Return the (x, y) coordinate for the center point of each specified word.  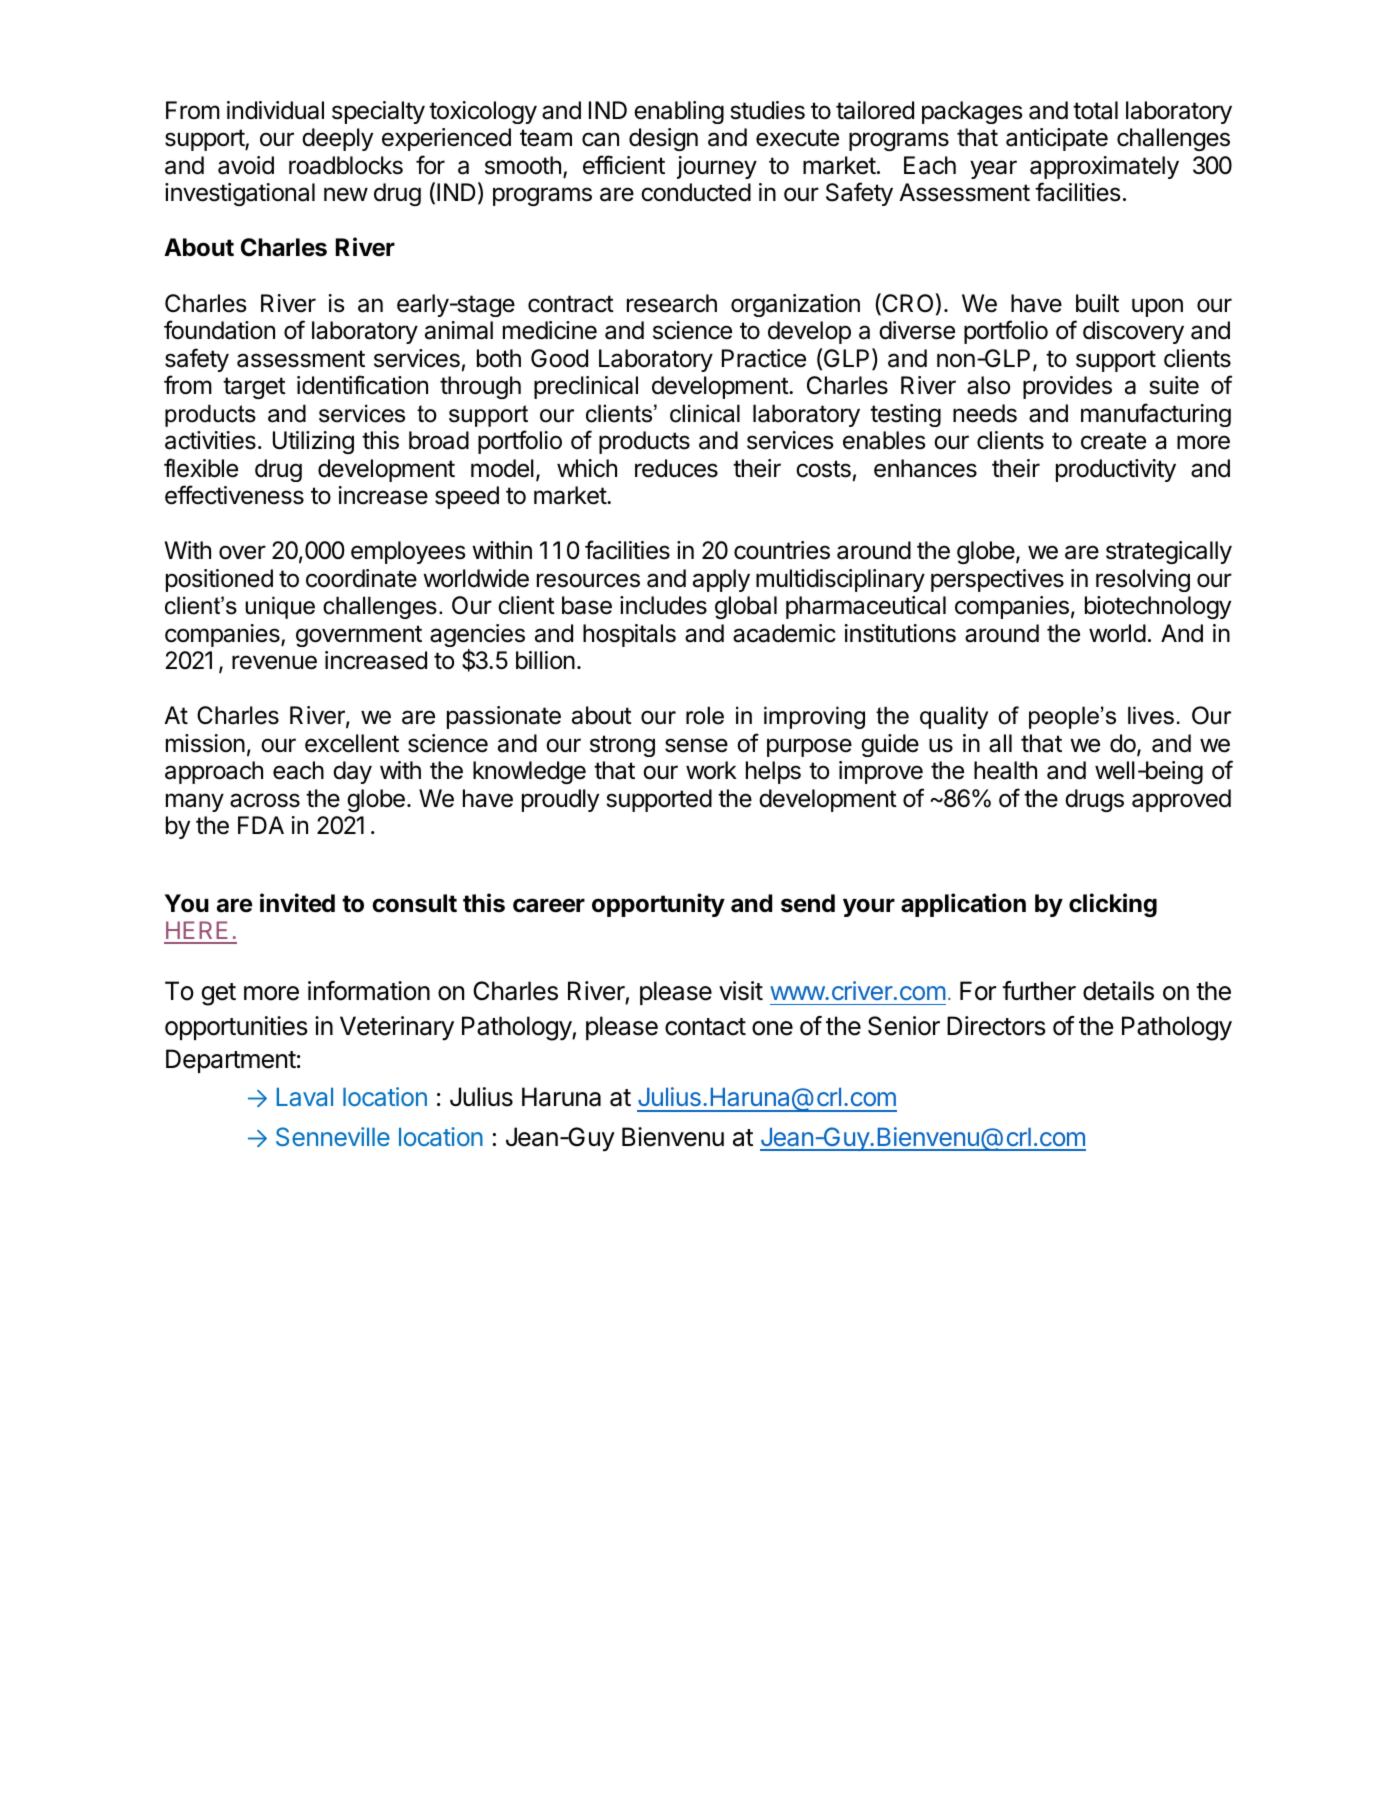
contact (705, 1027)
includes (663, 605)
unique (280, 607)
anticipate (1057, 139)
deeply (337, 139)
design (663, 139)
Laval (305, 1097)
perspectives (997, 580)
